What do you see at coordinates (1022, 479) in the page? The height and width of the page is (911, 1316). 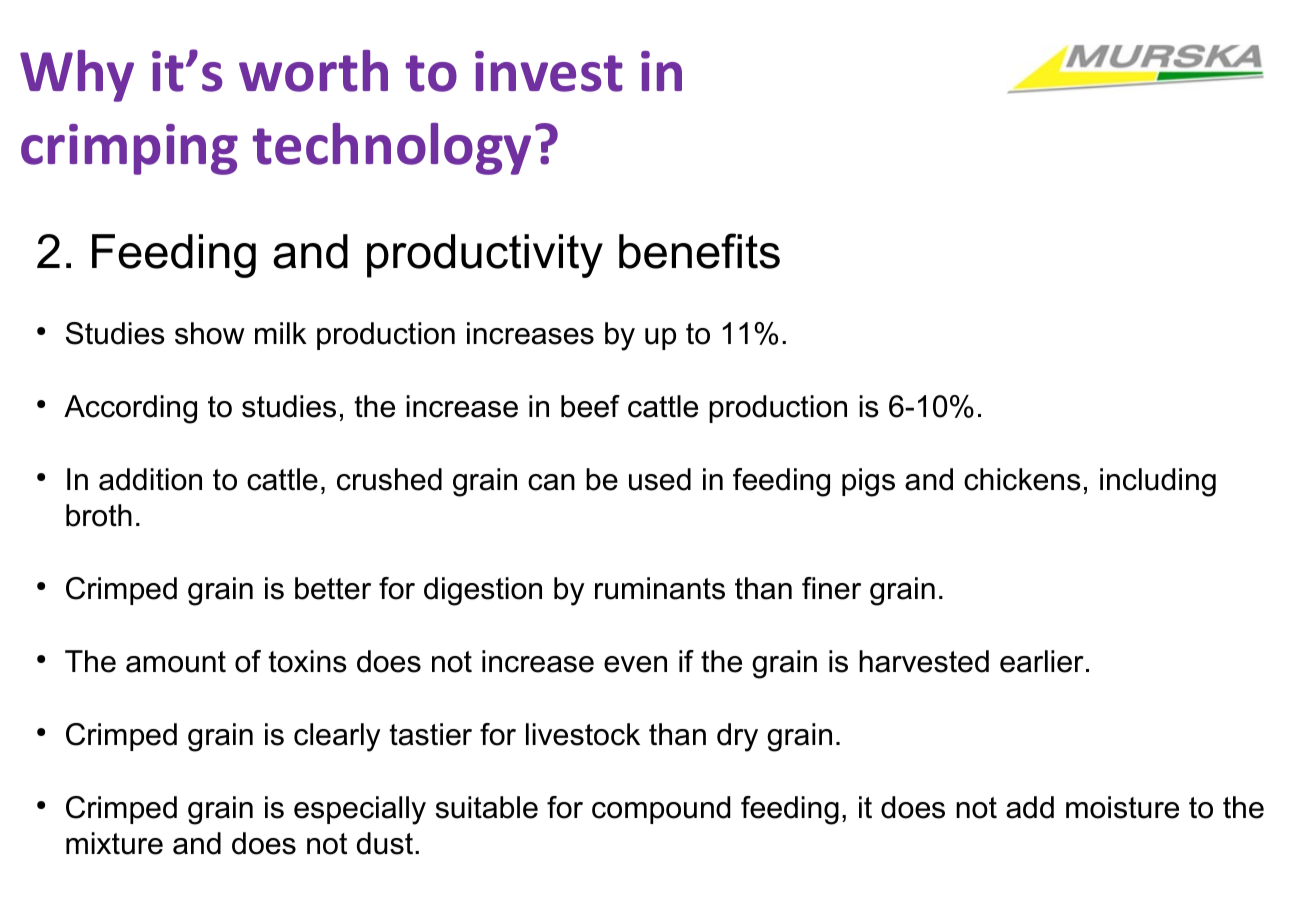 I see `chickens` at bounding box center [1022, 479].
